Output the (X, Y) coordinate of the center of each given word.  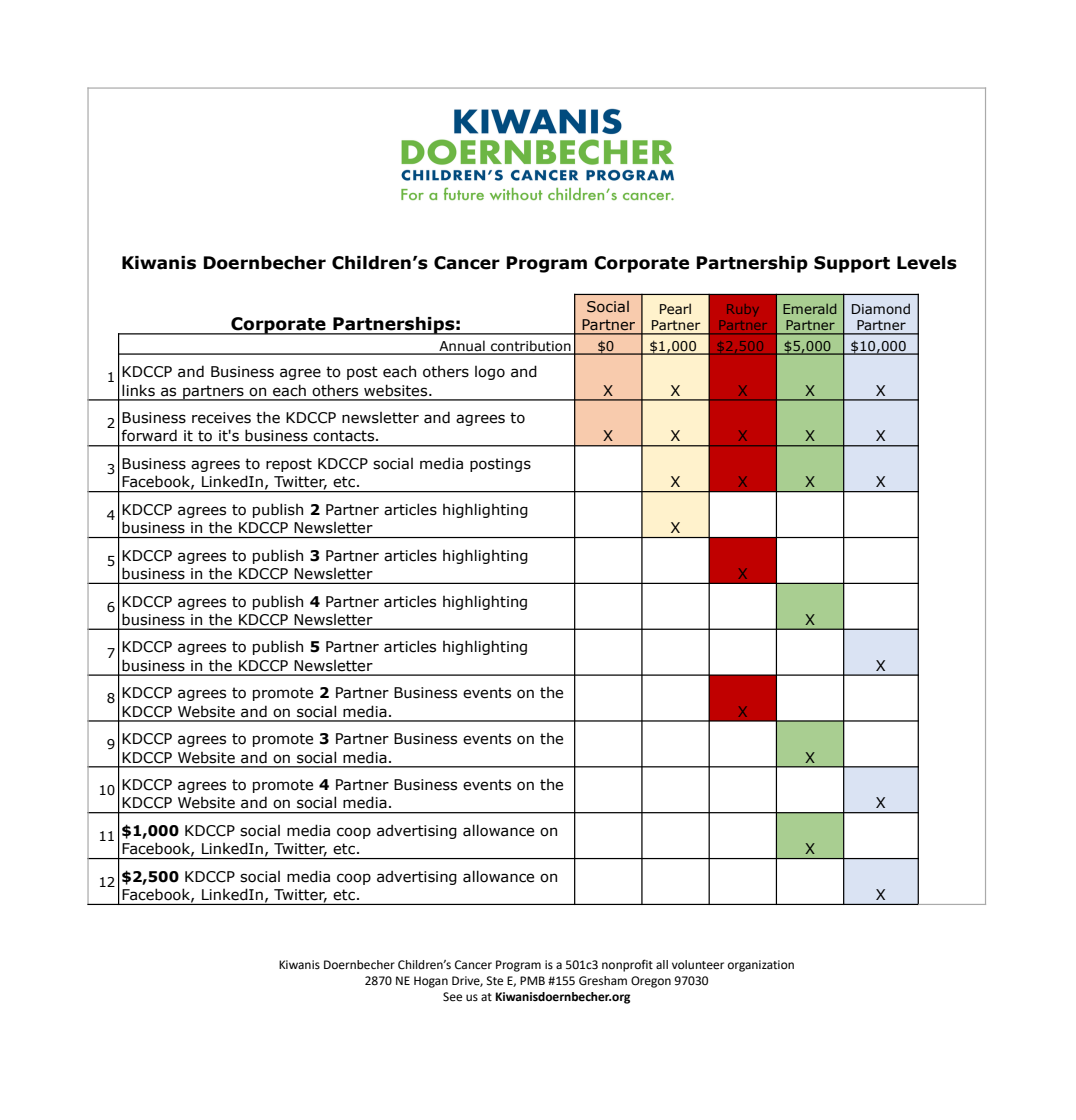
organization (761, 966)
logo (490, 373)
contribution (531, 347)
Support (852, 264)
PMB (532, 980)
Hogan (431, 982)
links (138, 390)
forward (149, 435)
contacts (345, 436)
